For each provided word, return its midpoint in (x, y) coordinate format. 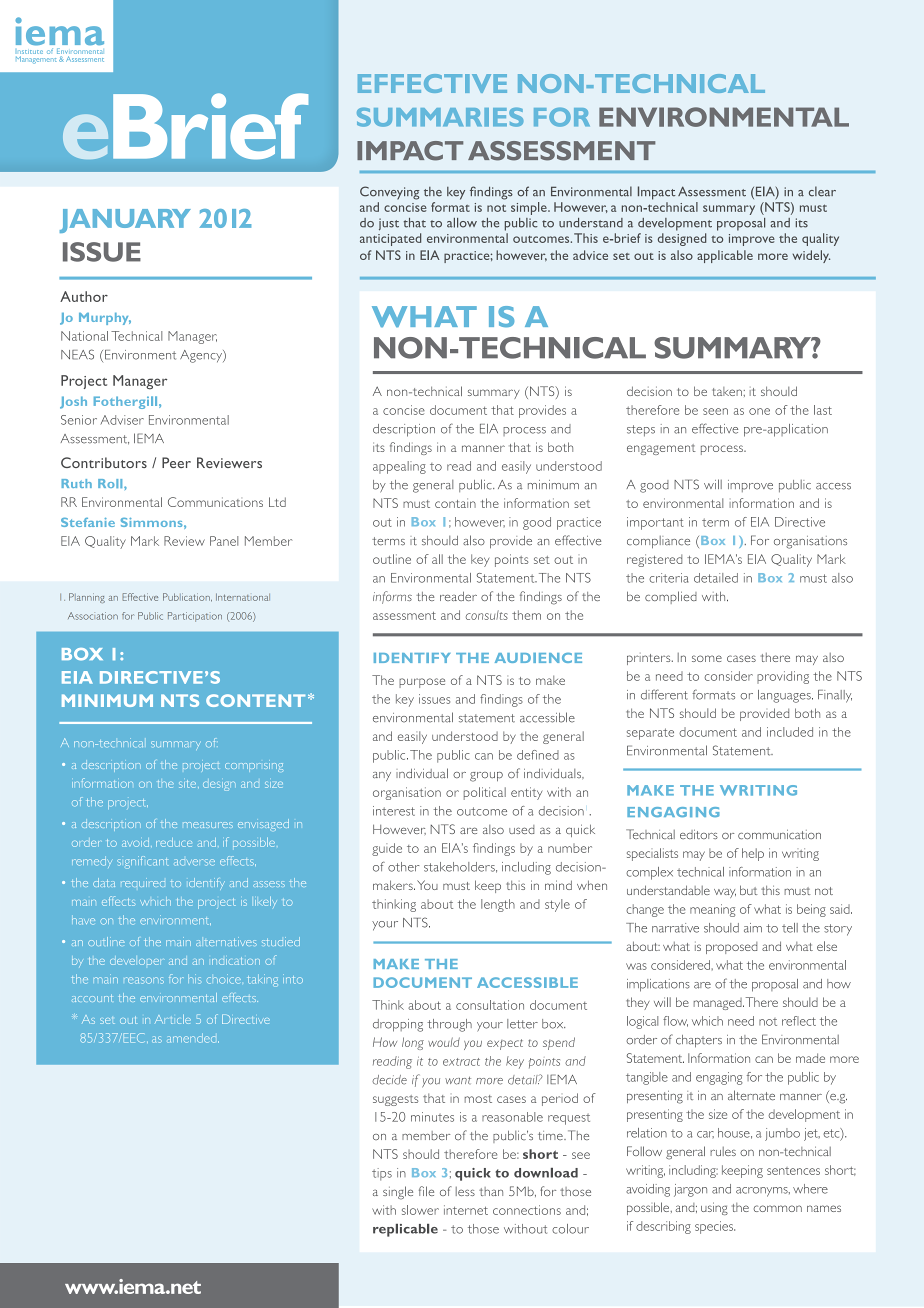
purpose (422, 683)
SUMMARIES (440, 117)
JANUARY (125, 221)
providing (783, 677)
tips (382, 1174)
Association (93, 616)
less (465, 1191)
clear (822, 191)
